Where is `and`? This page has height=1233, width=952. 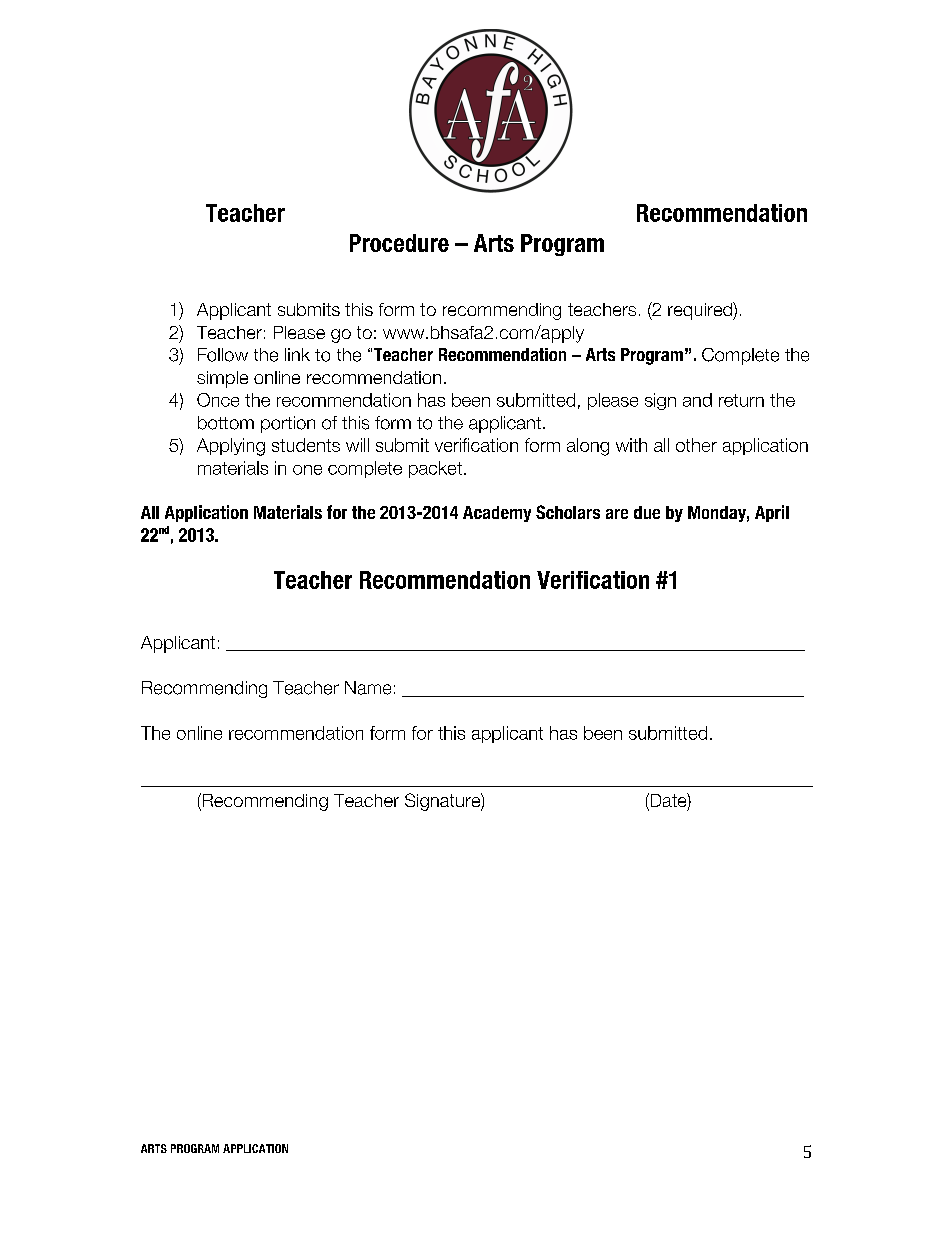
and is located at coordinates (697, 400).
